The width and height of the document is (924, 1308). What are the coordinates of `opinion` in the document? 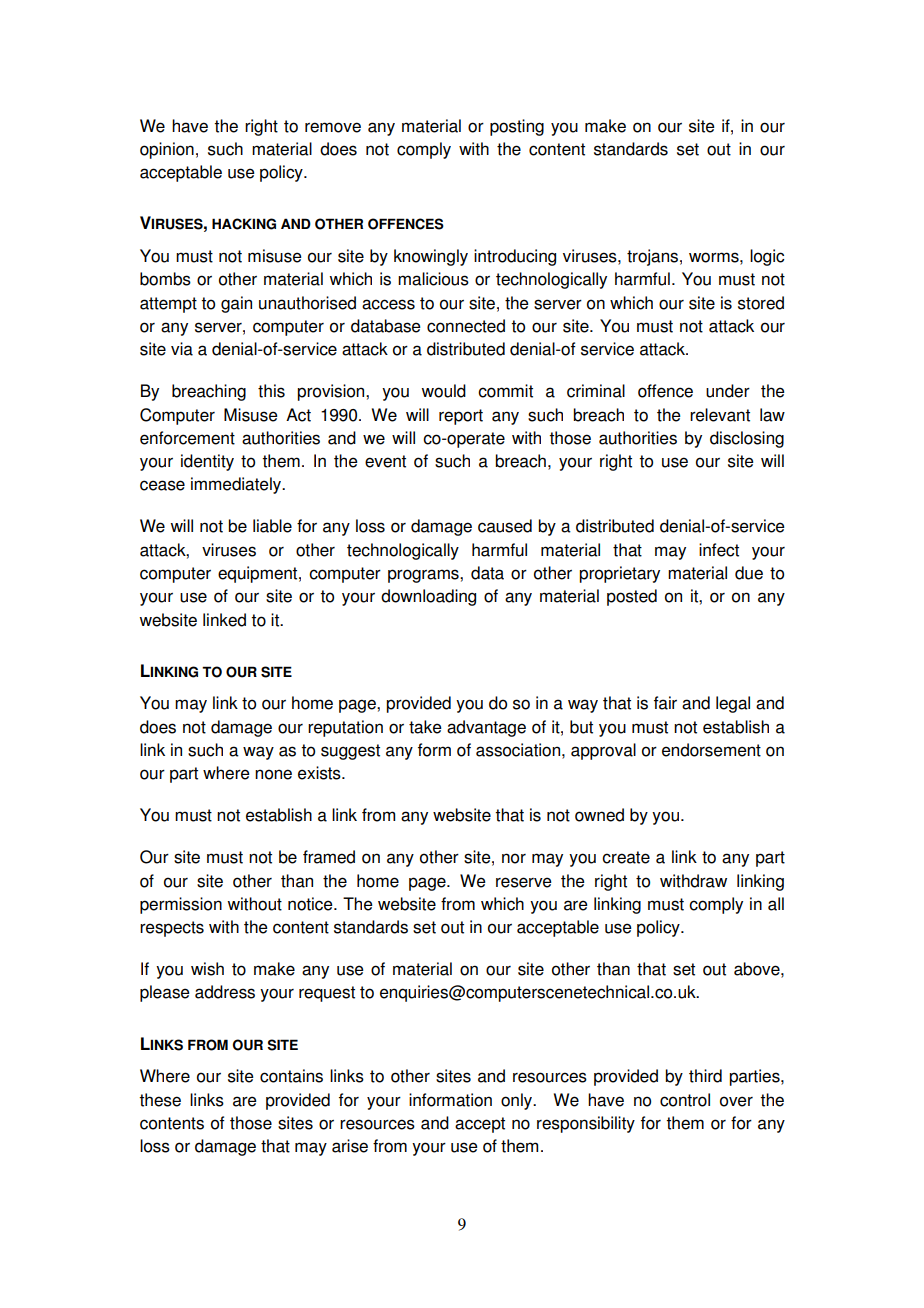 It's located at (167, 150).
